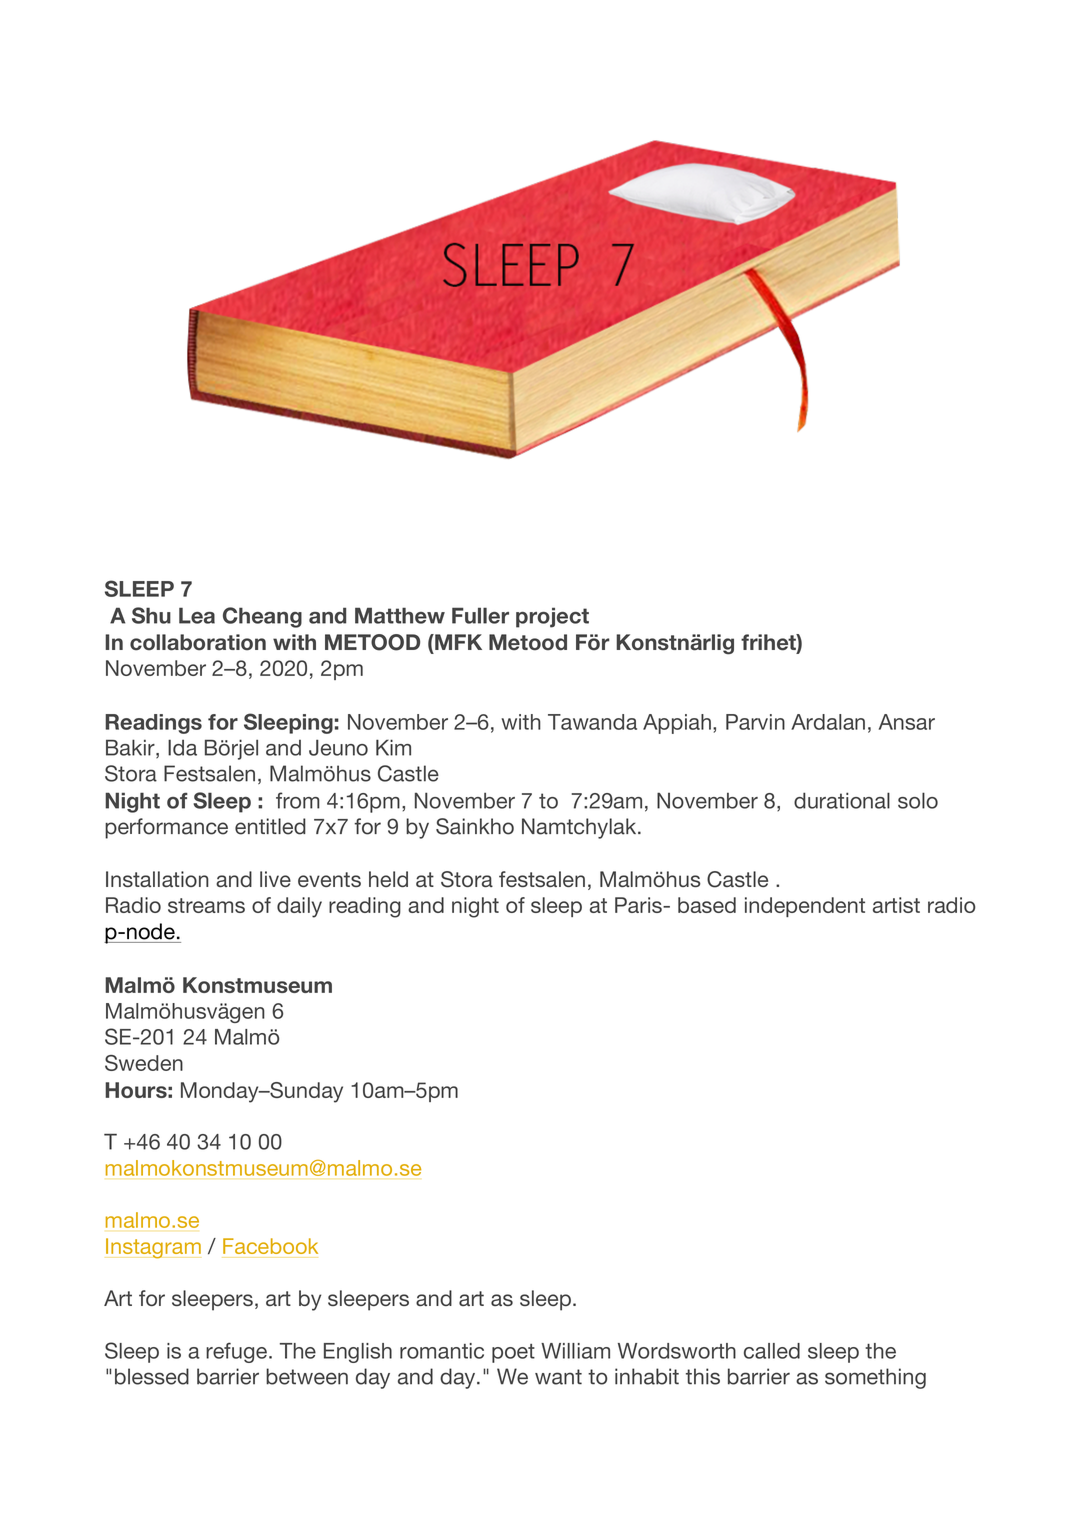 This screenshot has height=1534, width=1085. What do you see at coordinates (552, 617) in the screenshot?
I see `project` at bounding box center [552, 617].
